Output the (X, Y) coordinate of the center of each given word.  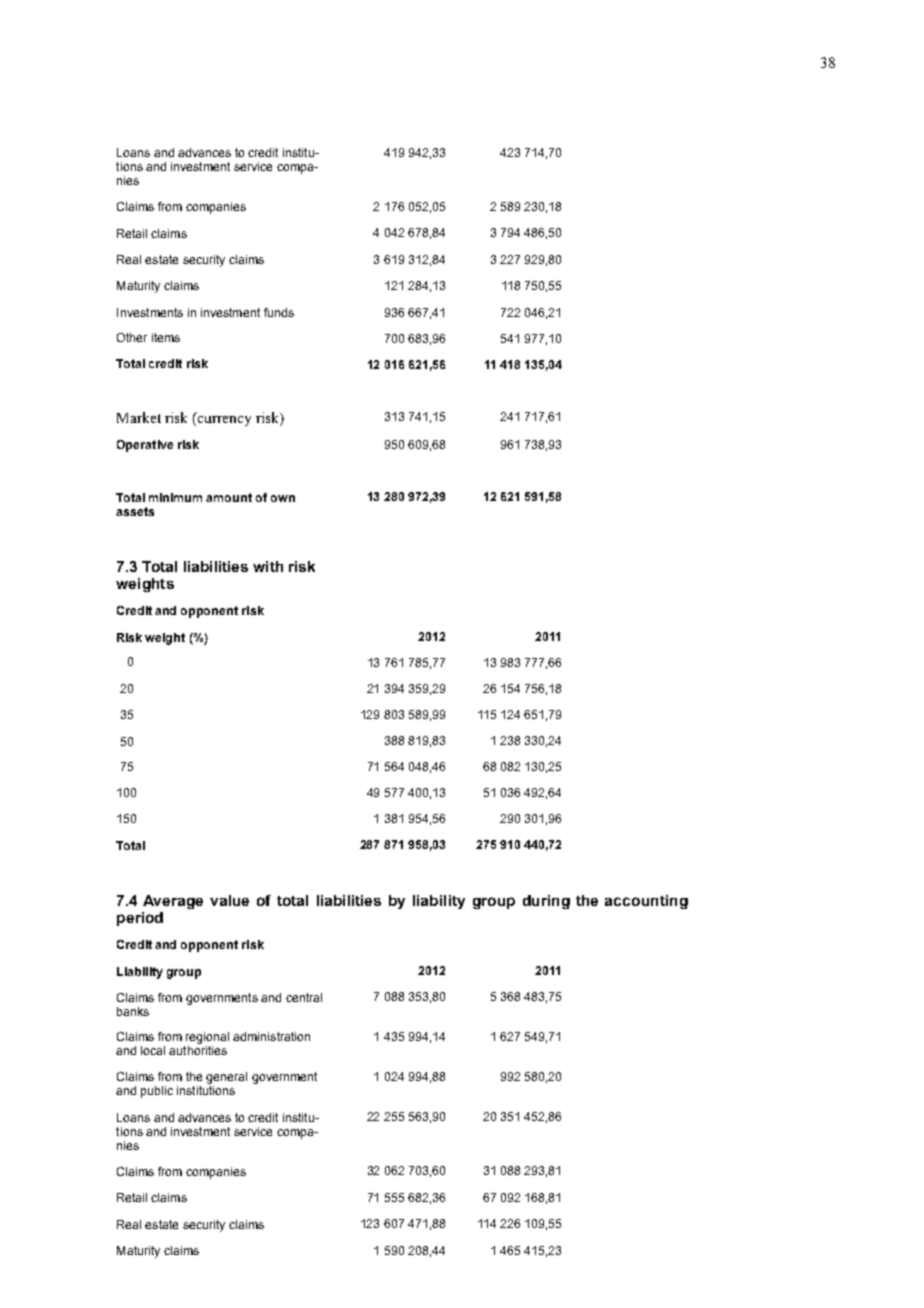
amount (229, 497)
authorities (198, 1049)
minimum (175, 497)
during (546, 902)
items (166, 337)
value (229, 900)
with (268, 566)
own (283, 498)
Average (173, 902)
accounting (646, 902)
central (304, 997)
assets (135, 511)
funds (279, 312)
